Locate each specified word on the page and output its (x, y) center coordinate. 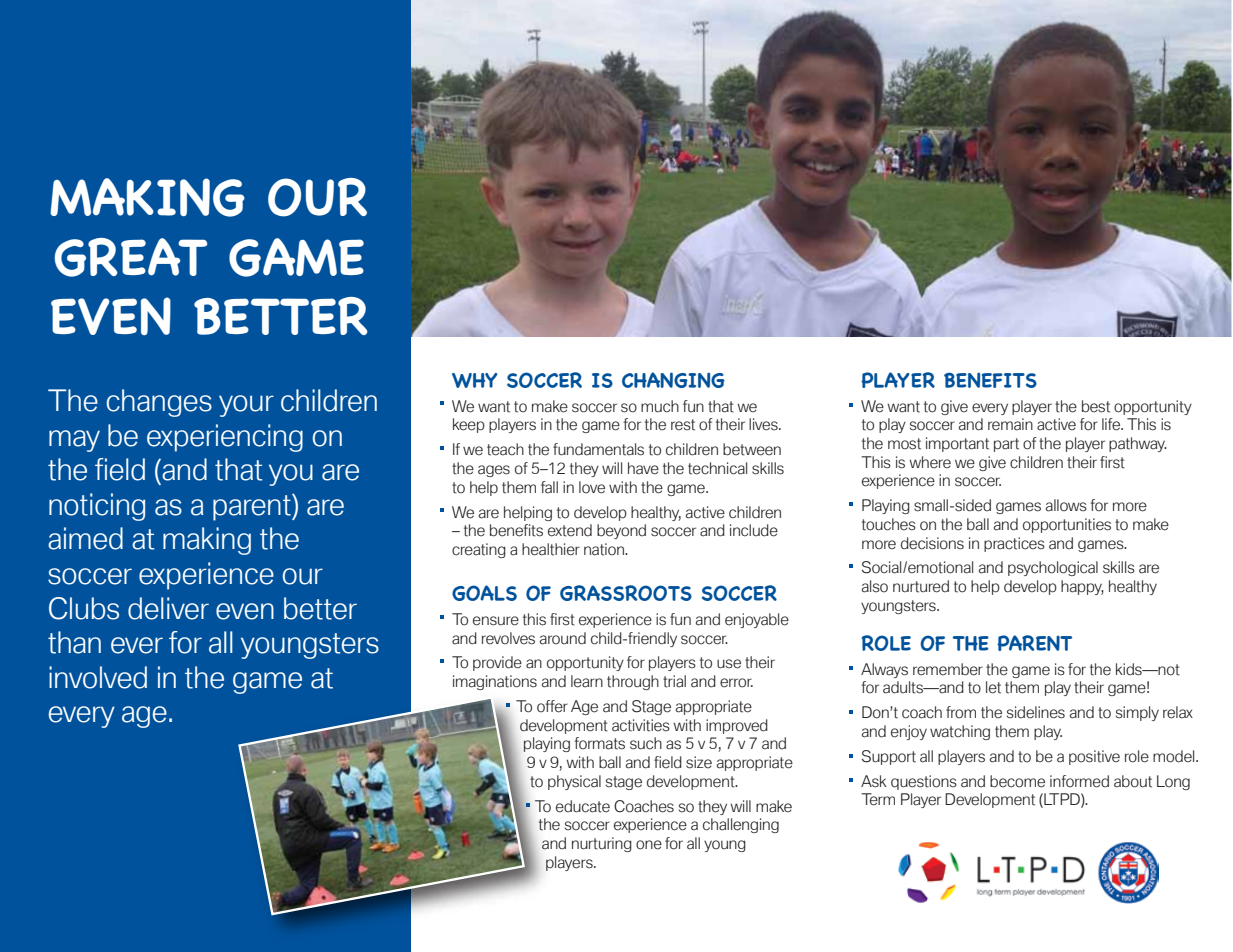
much (660, 406)
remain (1010, 424)
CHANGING (673, 380)
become (1017, 781)
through (633, 682)
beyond (621, 531)
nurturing (602, 844)
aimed (85, 538)
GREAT (131, 257)
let (993, 687)
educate (583, 806)
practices (1014, 544)
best (1096, 406)
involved (98, 677)
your (246, 406)
